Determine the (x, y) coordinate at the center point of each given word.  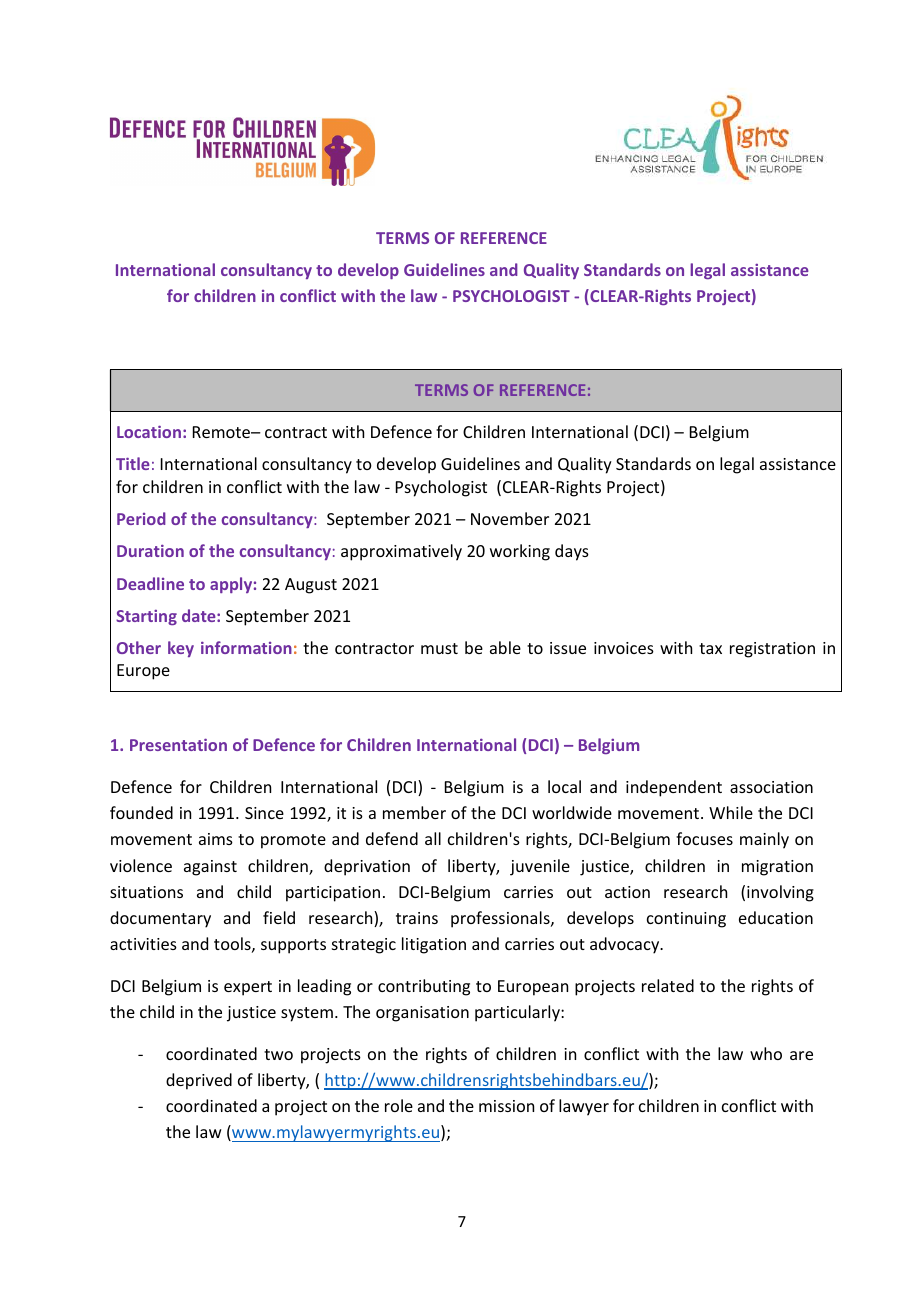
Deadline (150, 583)
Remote (223, 432)
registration (772, 650)
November (510, 518)
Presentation (178, 744)
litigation (434, 945)
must (439, 648)
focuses (704, 838)
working (520, 552)
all (433, 838)
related (668, 985)
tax (710, 648)
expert (248, 988)
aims (216, 839)
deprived (199, 1081)
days (572, 552)
